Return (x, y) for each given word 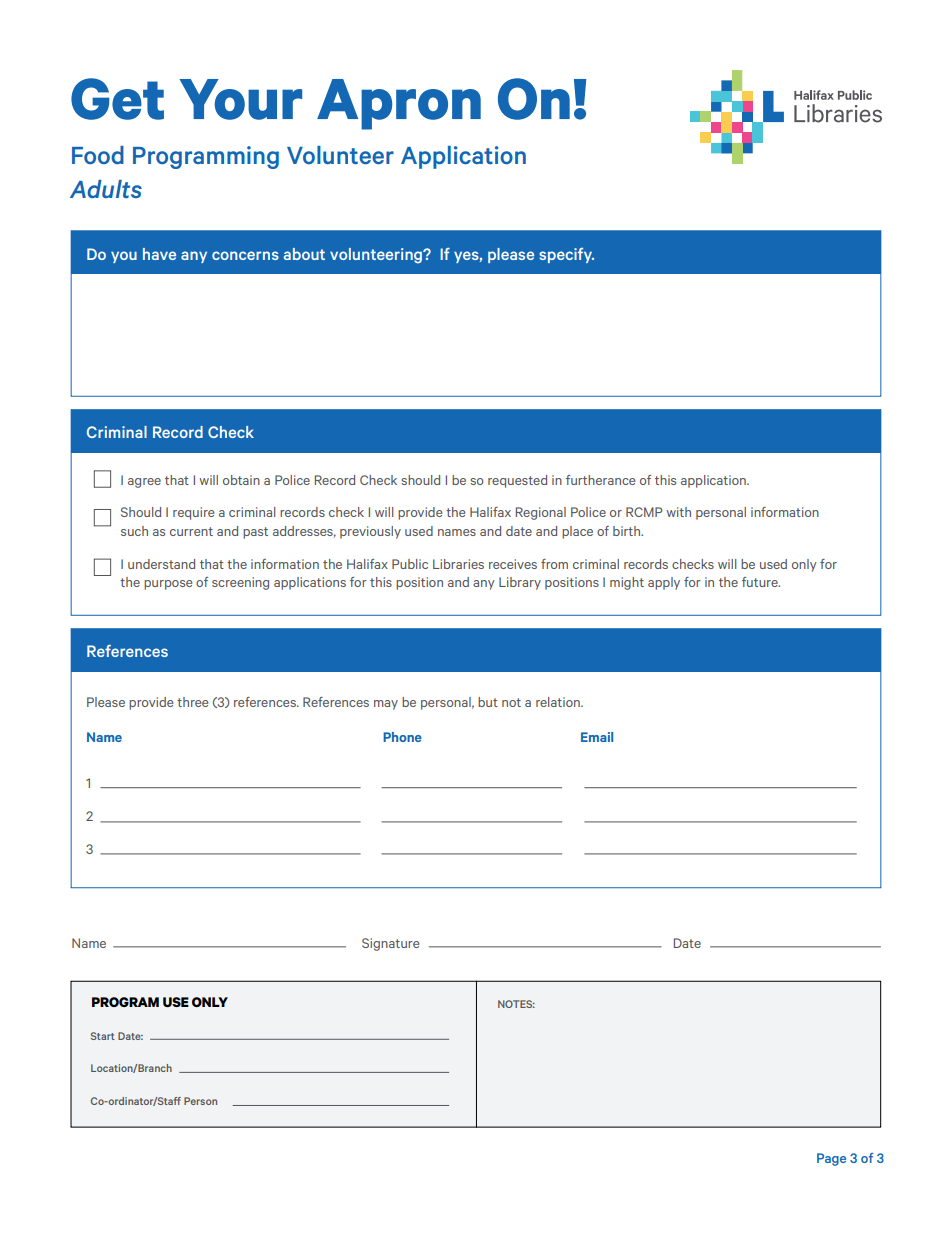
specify (566, 255)
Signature (390, 944)
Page (831, 1159)
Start (103, 1036)
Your (240, 99)
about (304, 254)
